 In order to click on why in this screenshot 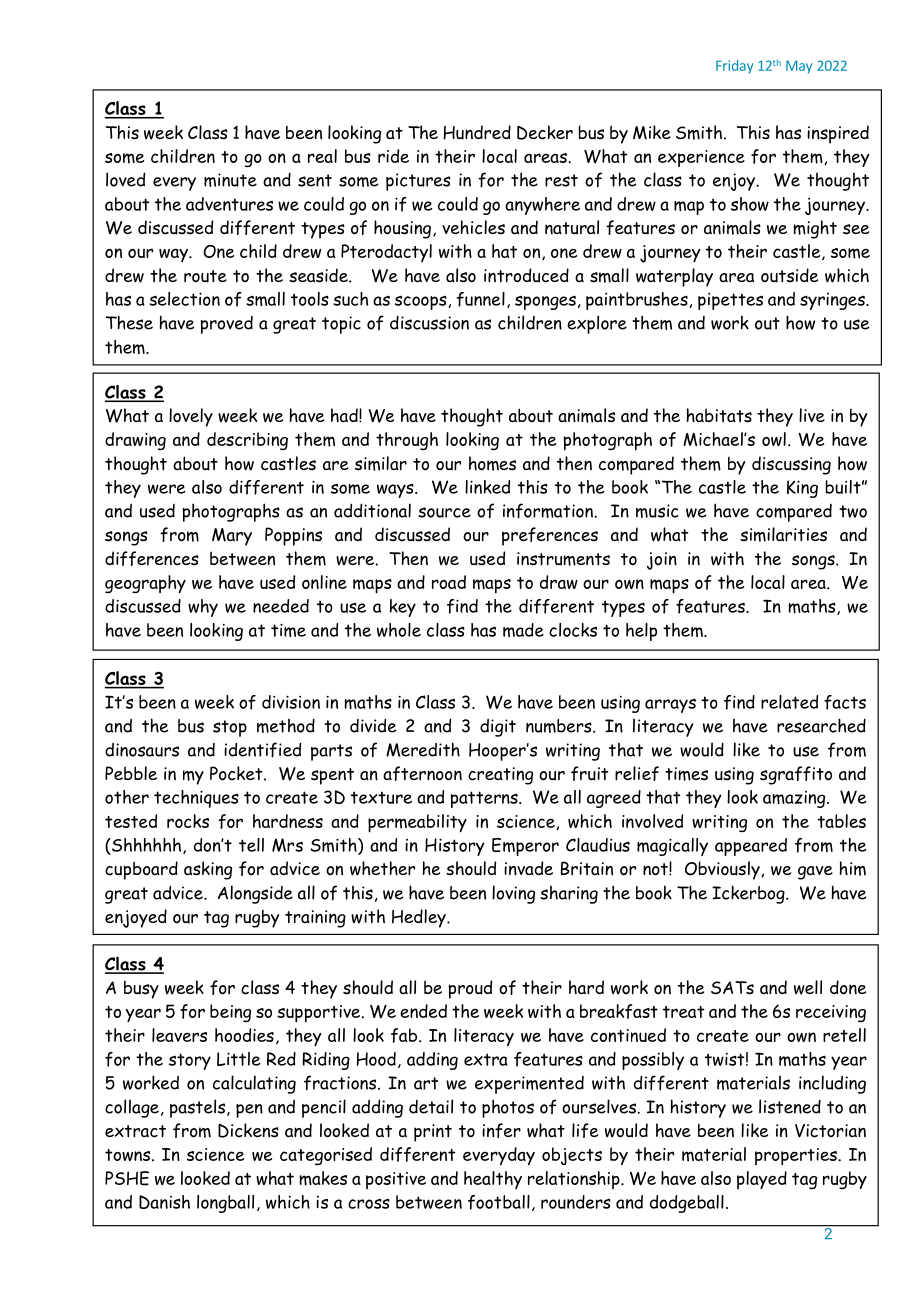, I will do `click(203, 608)`.
